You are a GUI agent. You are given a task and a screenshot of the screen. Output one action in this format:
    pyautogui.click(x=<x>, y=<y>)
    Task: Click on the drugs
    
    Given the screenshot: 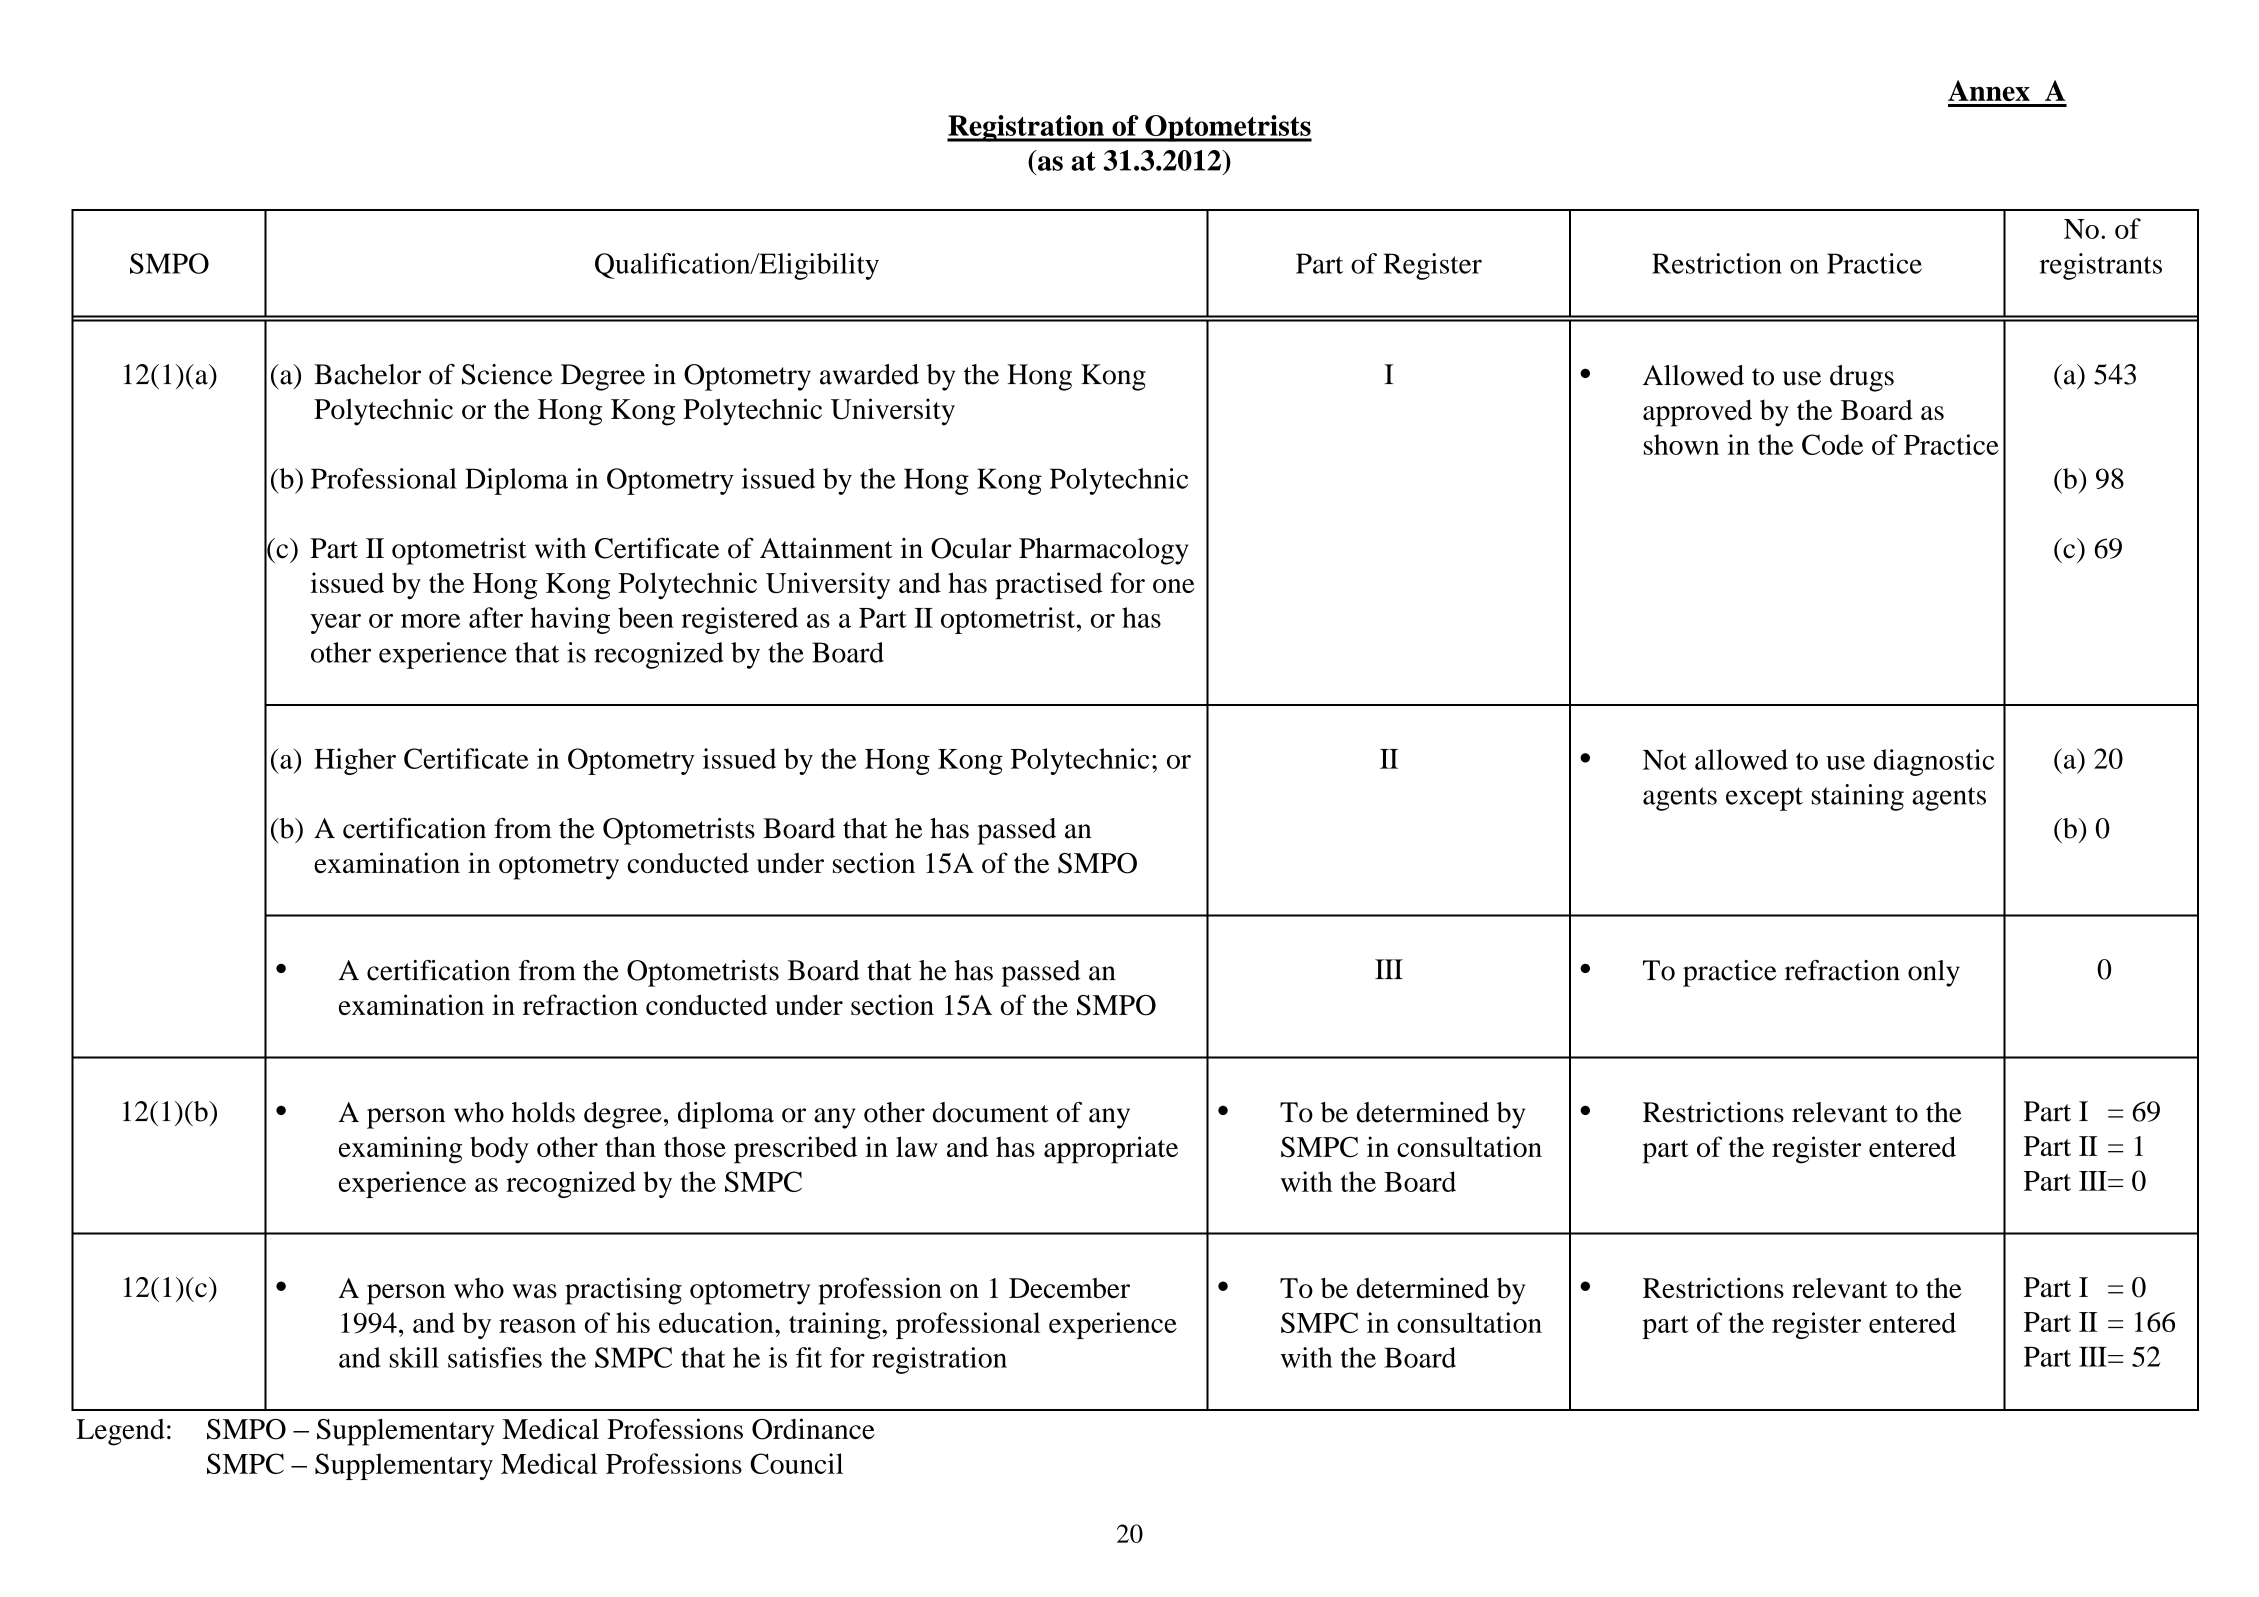 What is the action you would take?
    pyautogui.click(x=1862, y=378)
